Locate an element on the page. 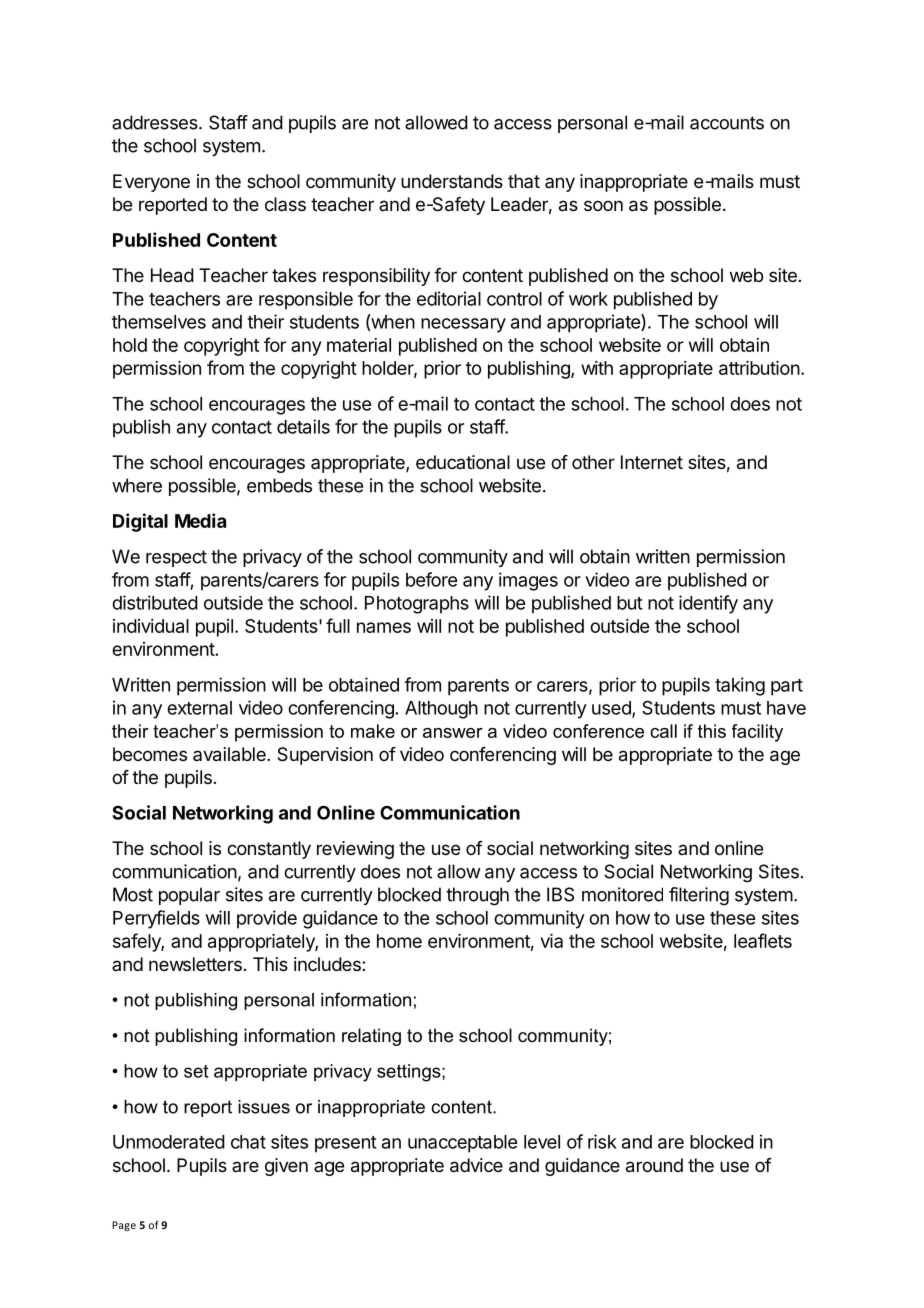 The image size is (924, 1308). filtering is located at coordinates (699, 896).
